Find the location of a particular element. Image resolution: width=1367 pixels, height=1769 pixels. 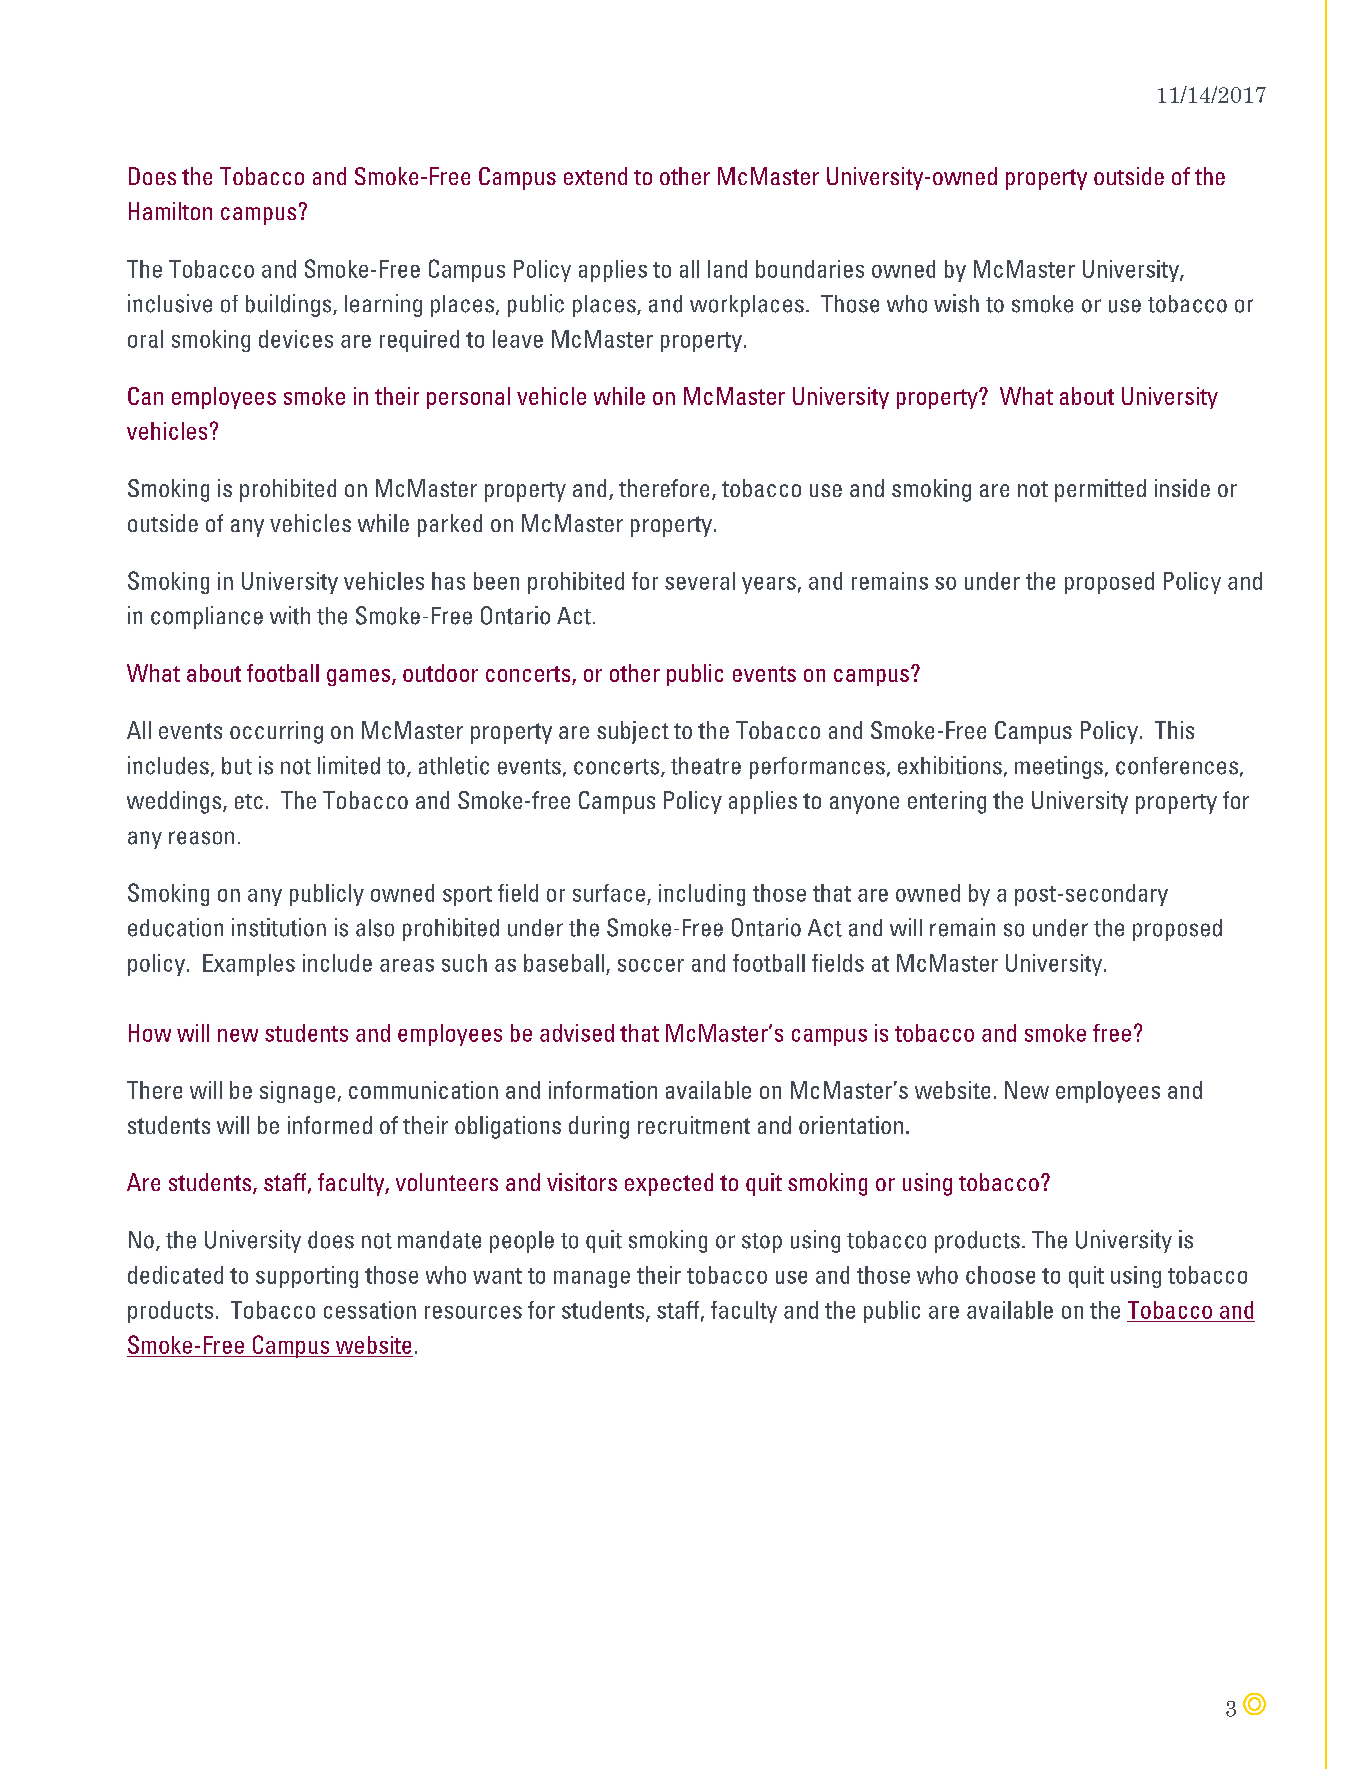

permitted is located at coordinates (1100, 490).
